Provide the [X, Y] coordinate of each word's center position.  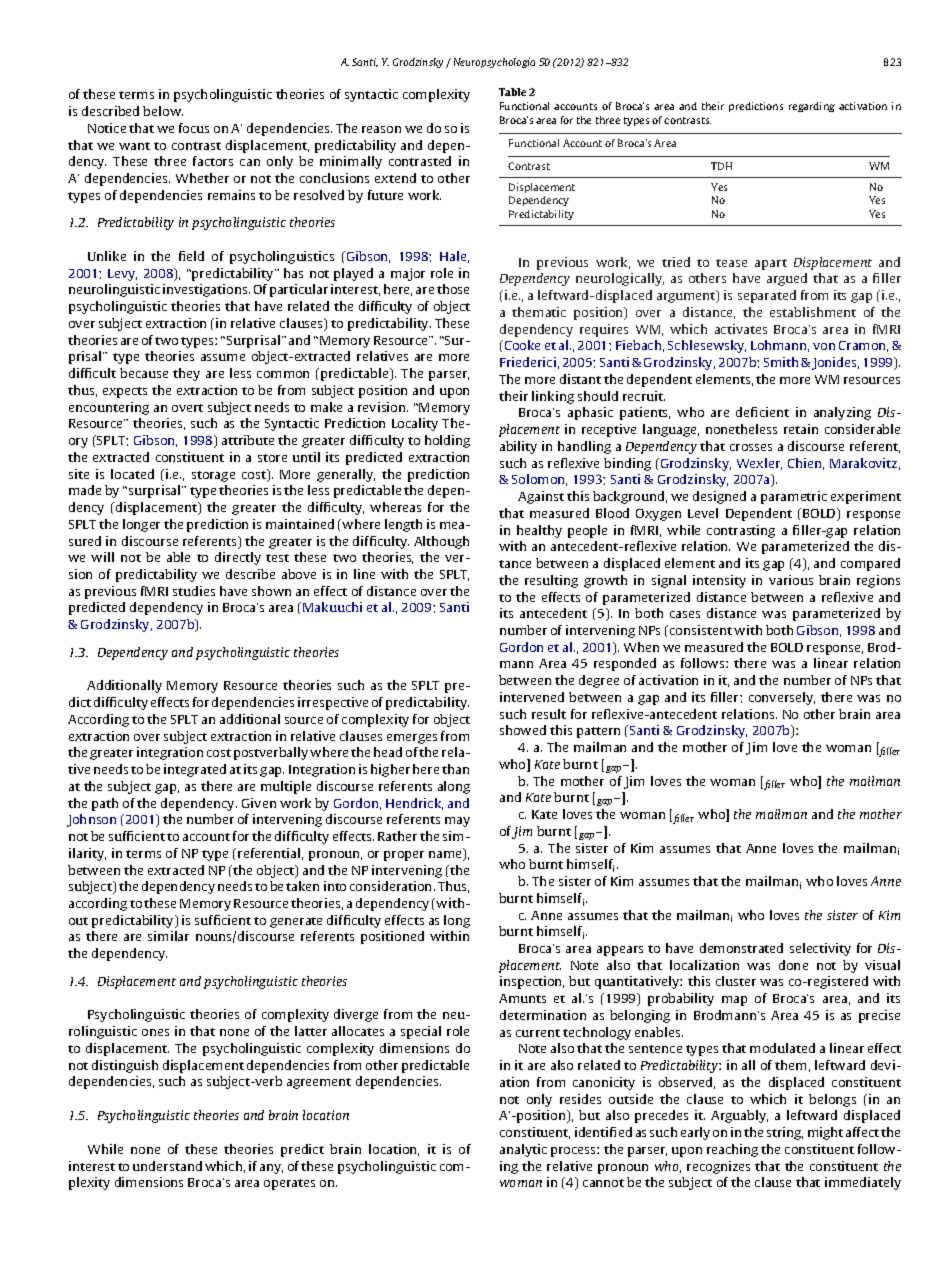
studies [194, 591]
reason [381, 129]
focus [194, 128]
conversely [782, 698]
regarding [812, 107]
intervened [532, 697]
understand [167, 1166]
